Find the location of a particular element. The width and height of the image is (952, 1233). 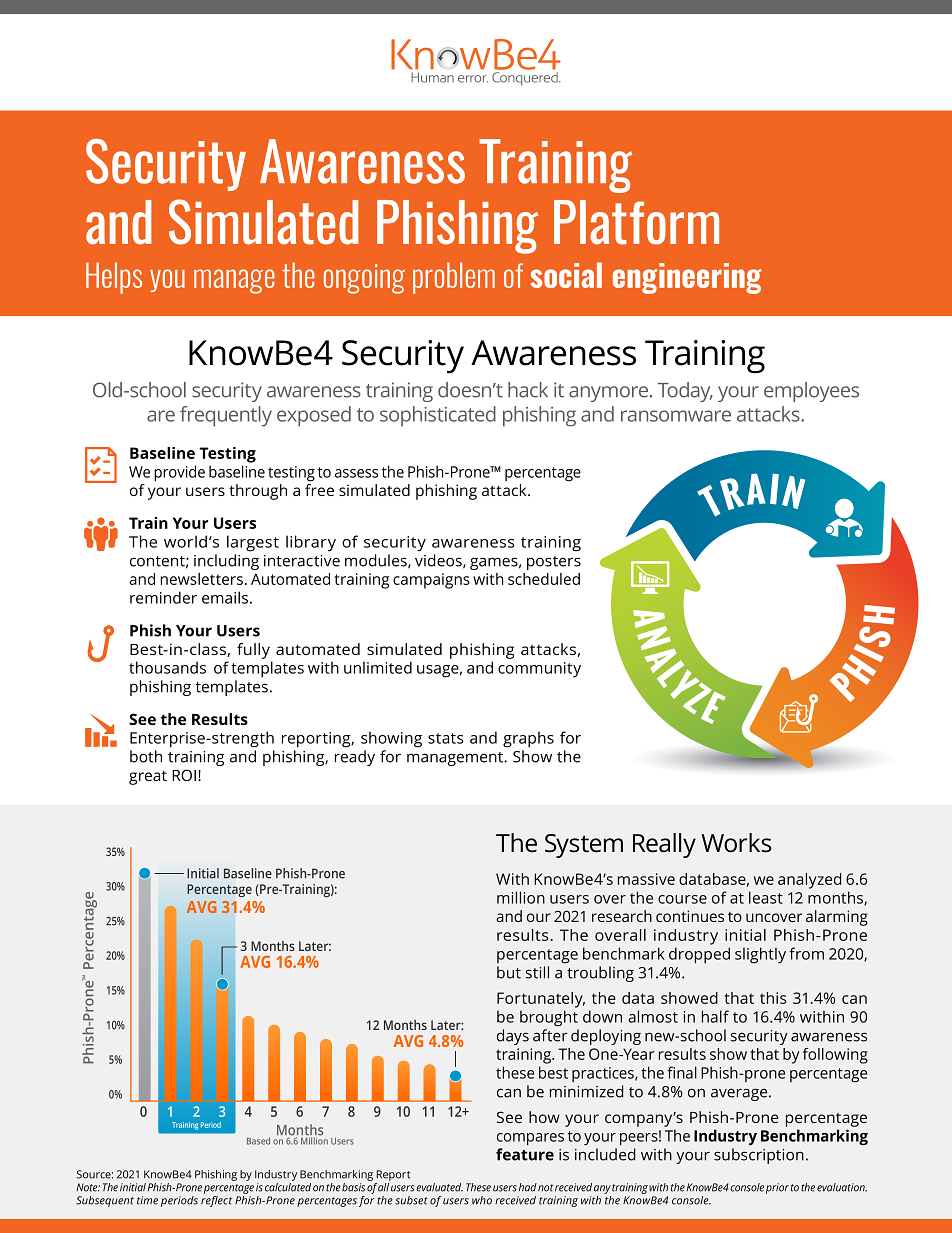

Helps is located at coordinates (114, 278).
